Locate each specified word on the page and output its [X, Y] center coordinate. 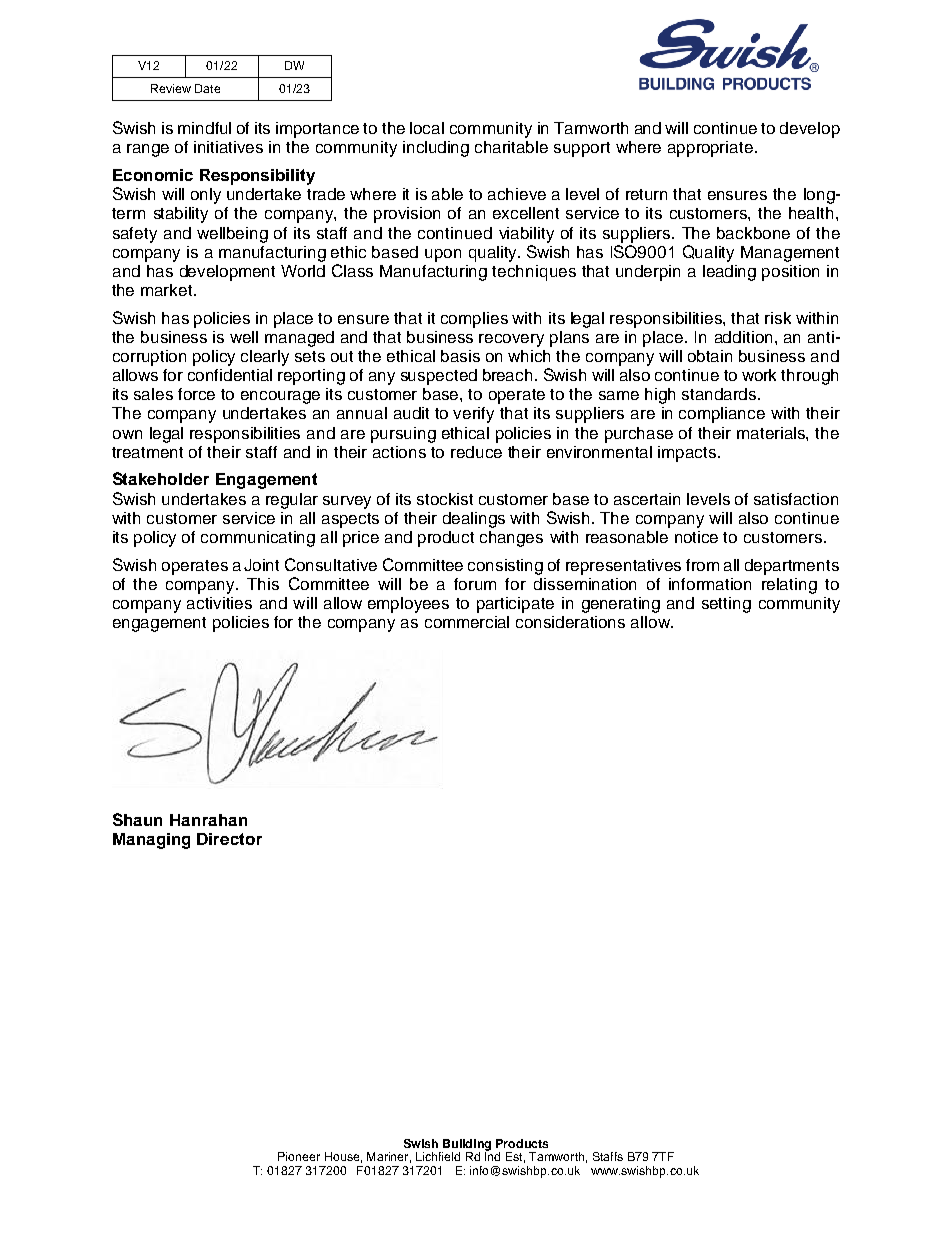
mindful [204, 128]
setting [726, 605]
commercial [467, 622]
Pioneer [299, 1156]
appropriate [710, 149]
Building [466, 1146]
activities [219, 603]
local [427, 128]
